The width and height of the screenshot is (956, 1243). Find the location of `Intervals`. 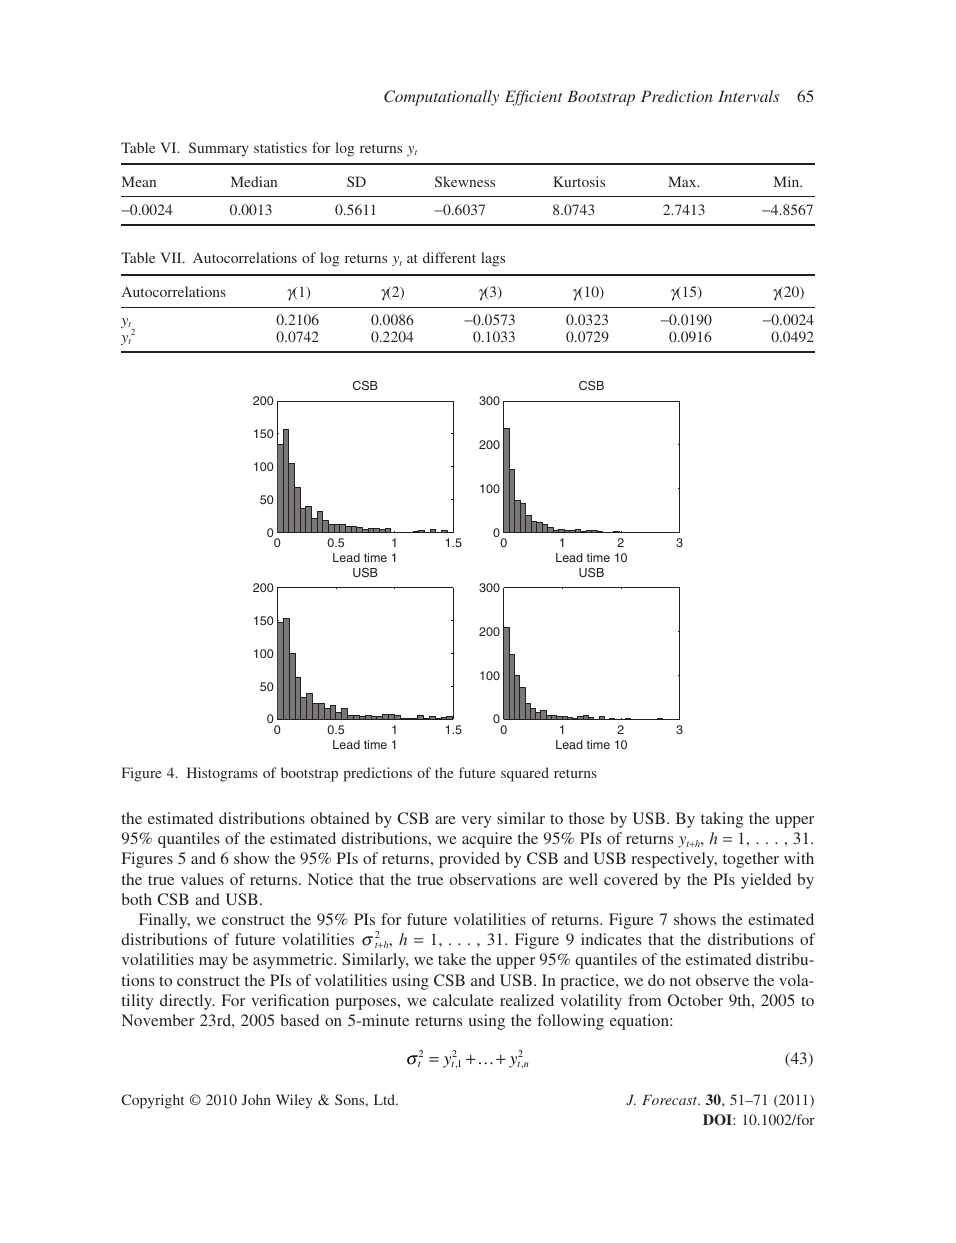

Intervals is located at coordinates (748, 96).
